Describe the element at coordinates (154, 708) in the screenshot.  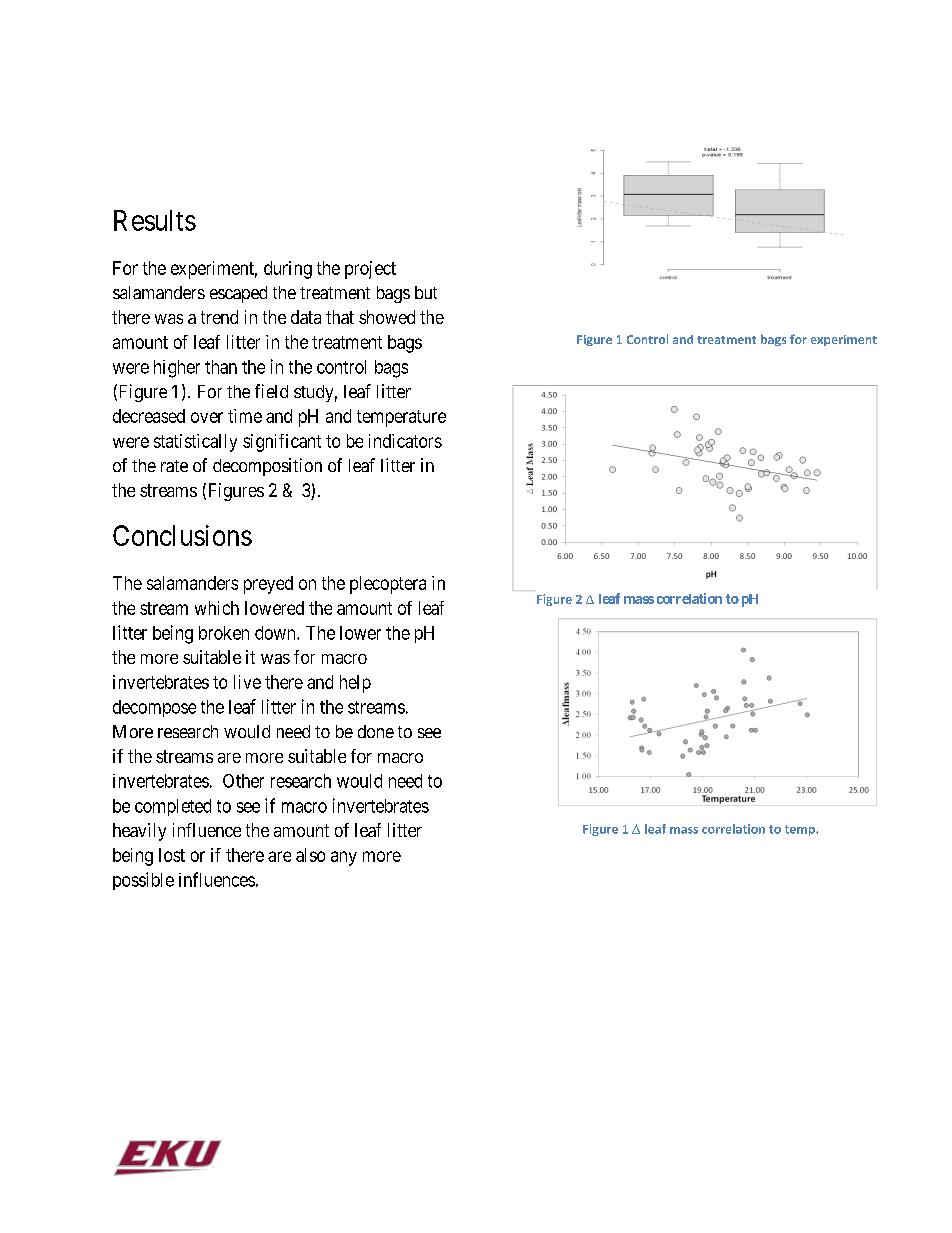
I see `decompose` at that location.
